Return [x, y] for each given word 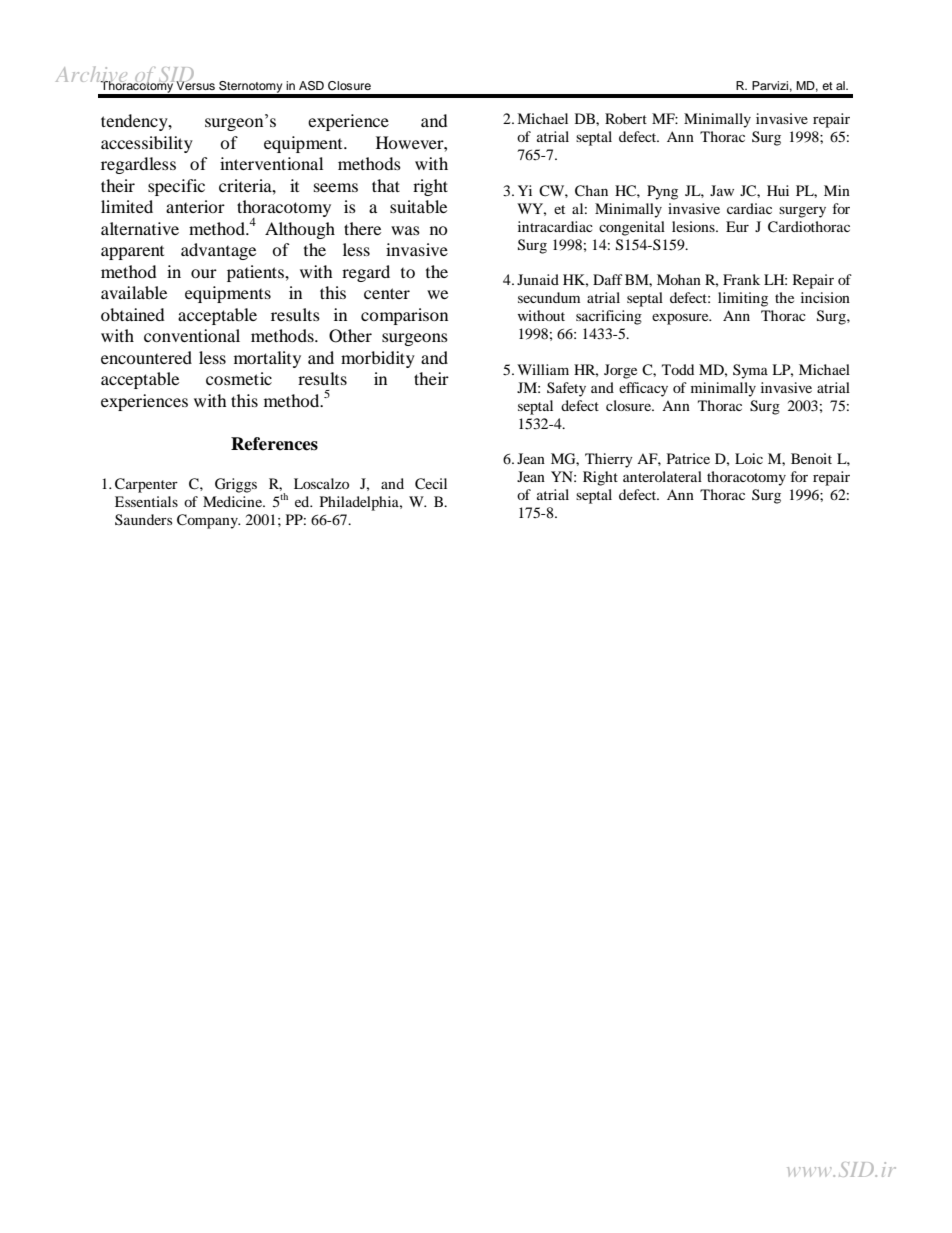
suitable [418, 206]
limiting [743, 299]
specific [176, 187]
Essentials [146, 501]
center [387, 293]
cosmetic [239, 378]
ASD [311, 86]
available [134, 292]
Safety [566, 389]
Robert [626, 118]
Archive [93, 76]
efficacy [643, 389]
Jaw [722, 190]
